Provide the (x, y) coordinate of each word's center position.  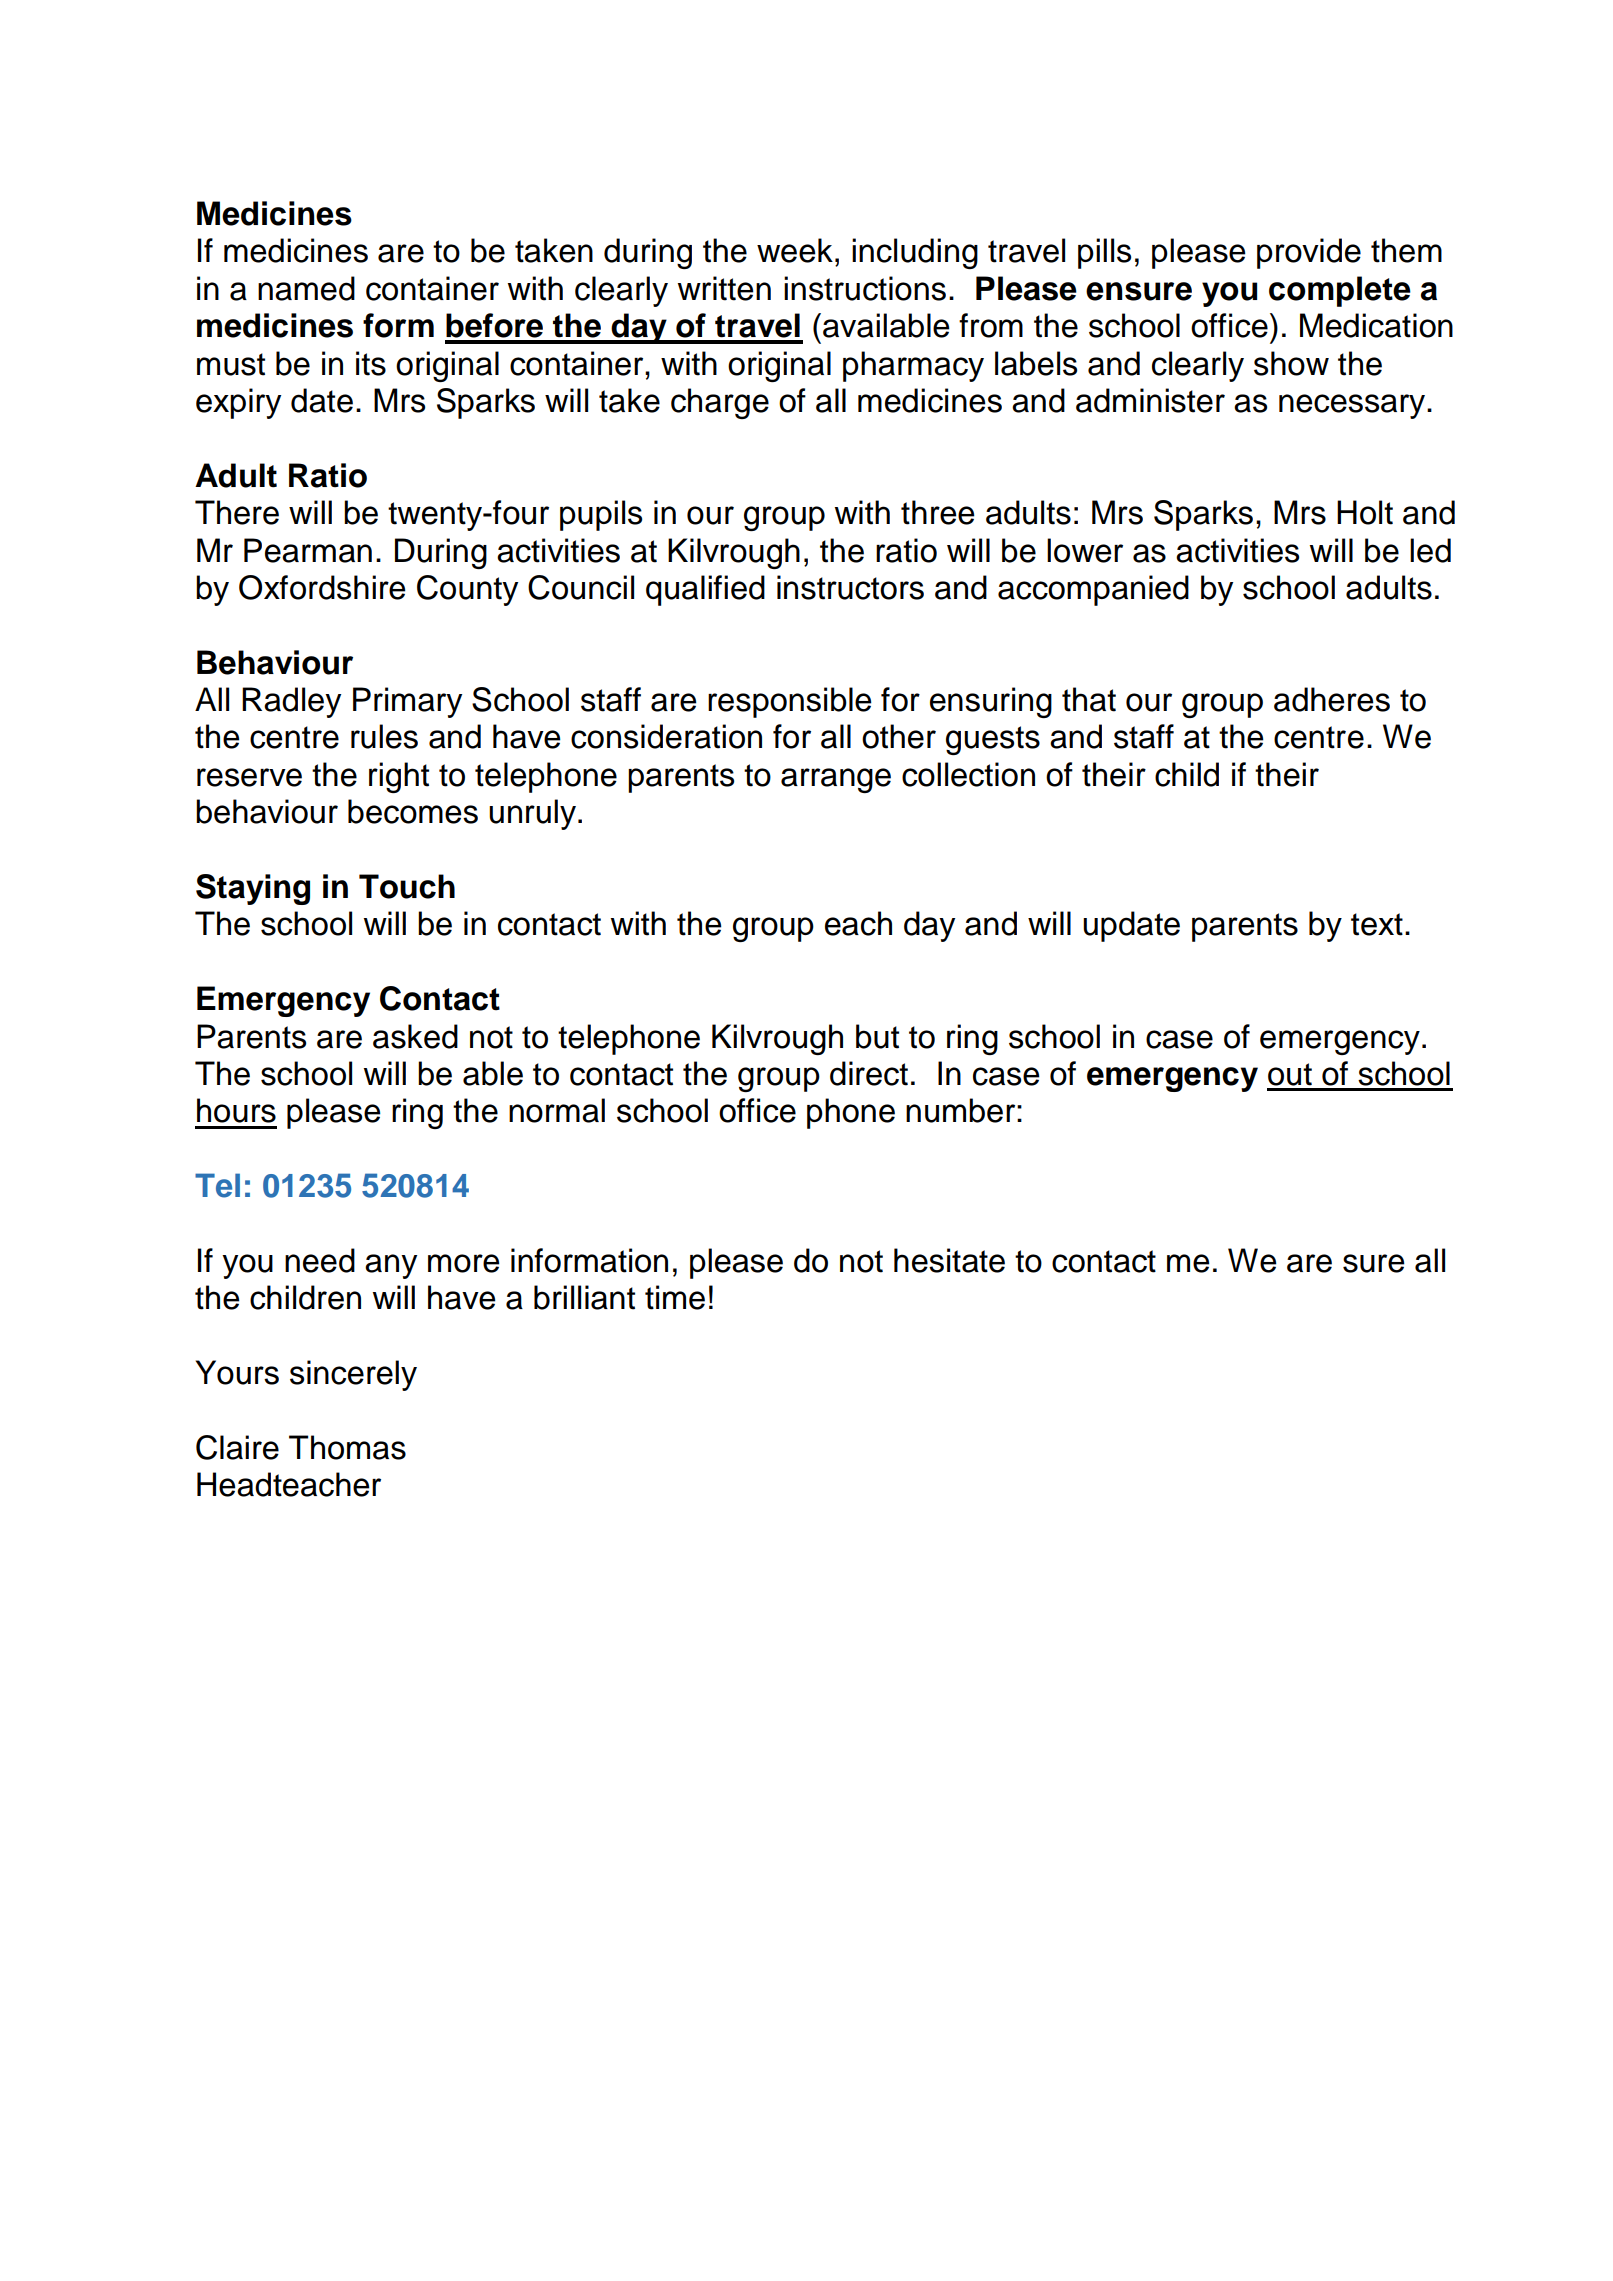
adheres (1332, 699)
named (306, 288)
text (1377, 924)
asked (415, 1036)
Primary (407, 702)
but (877, 1036)
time (675, 1297)
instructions (865, 288)
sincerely (353, 1375)
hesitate (949, 1260)
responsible (790, 702)
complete (1340, 291)
